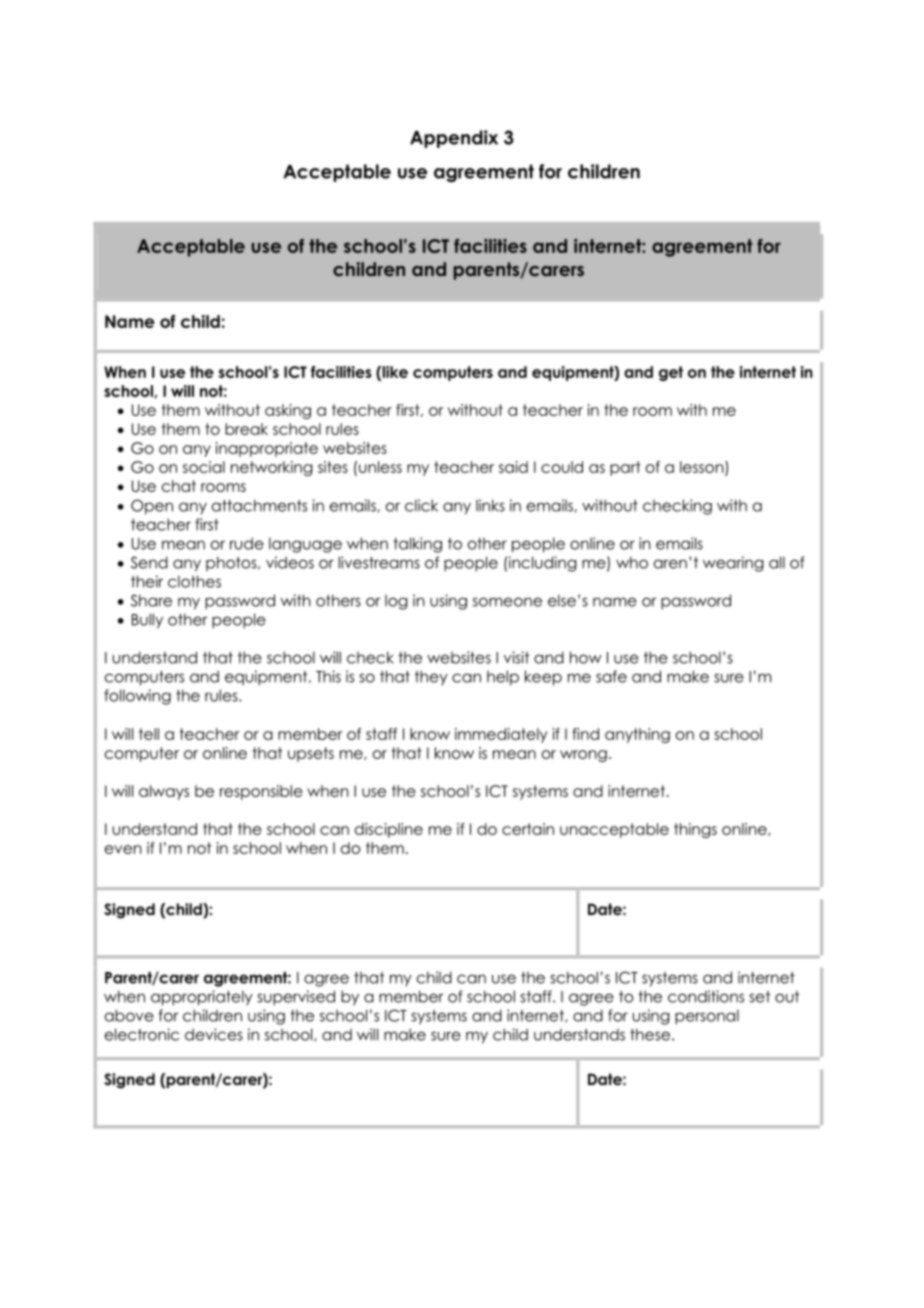  What do you see at coordinates (625, 468) in the screenshot?
I see `part` at bounding box center [625, 468].
